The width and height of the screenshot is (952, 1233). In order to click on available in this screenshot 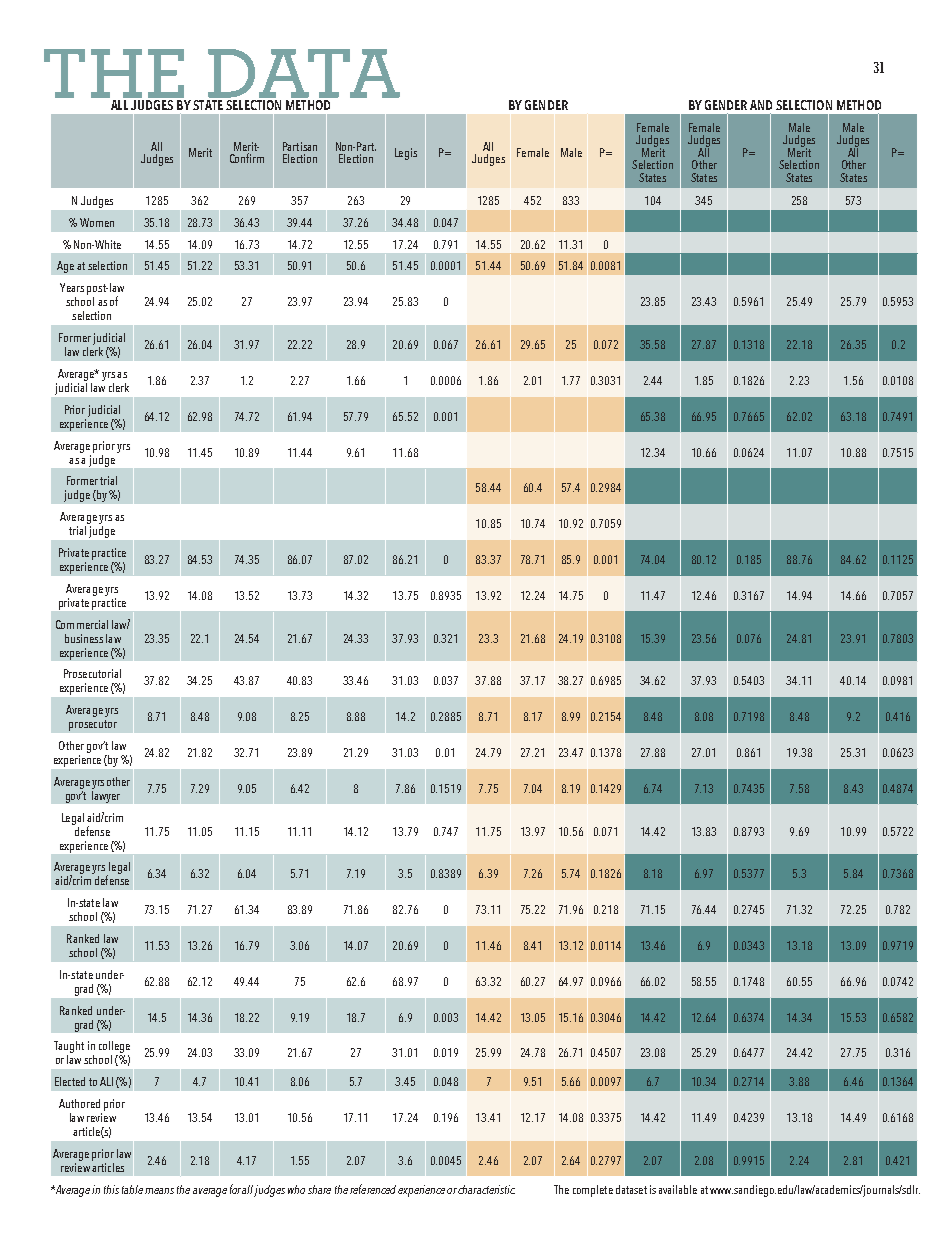, I will do `click(678, 1189)`.
